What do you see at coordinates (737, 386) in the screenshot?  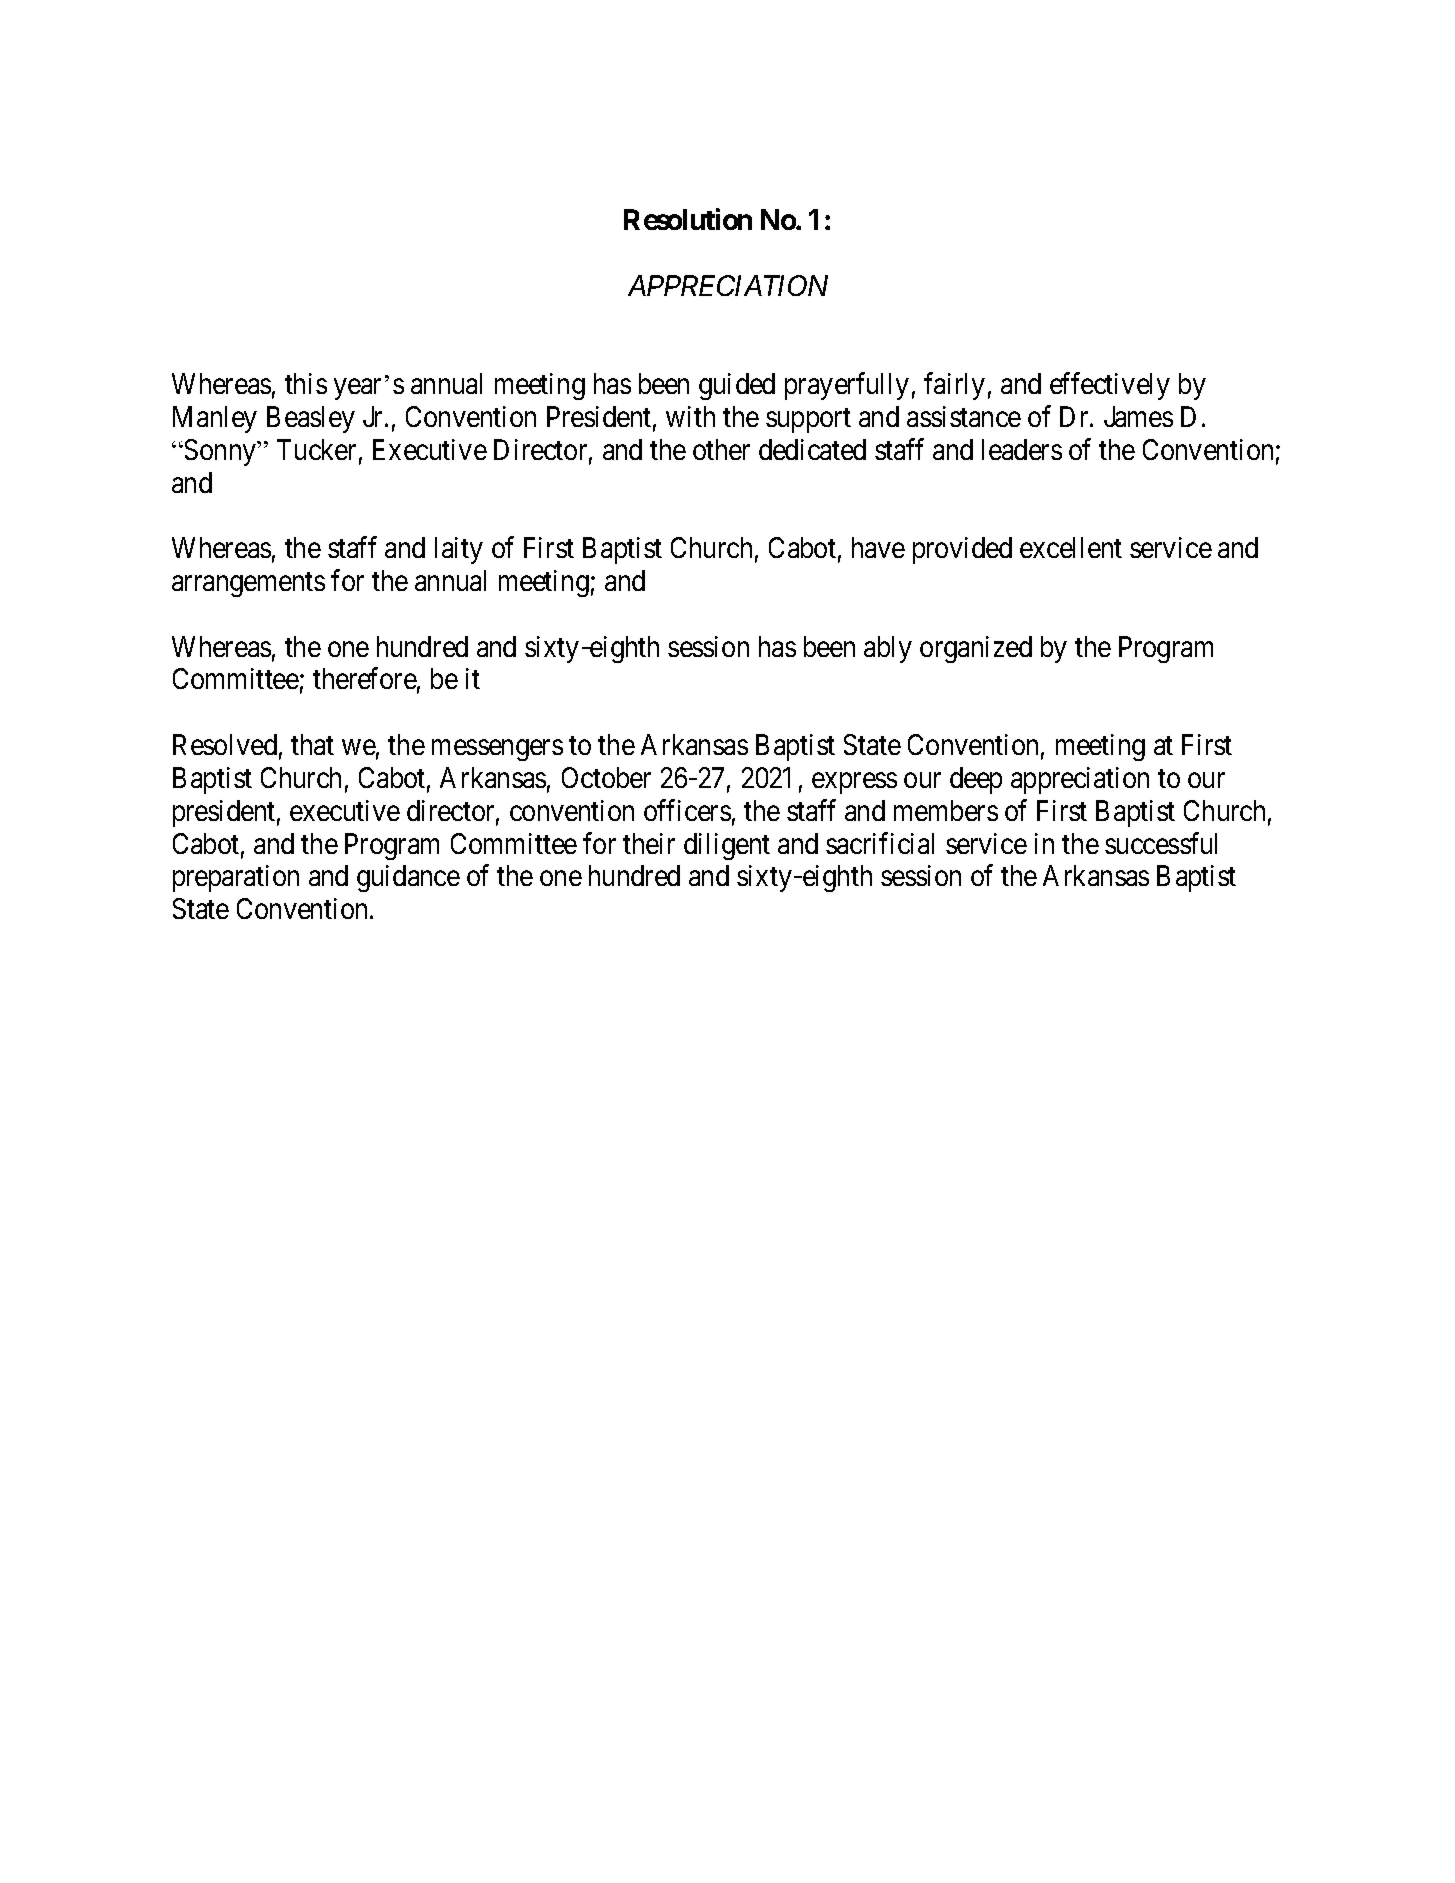 I see `guided` at bounding box center [737, 386].
